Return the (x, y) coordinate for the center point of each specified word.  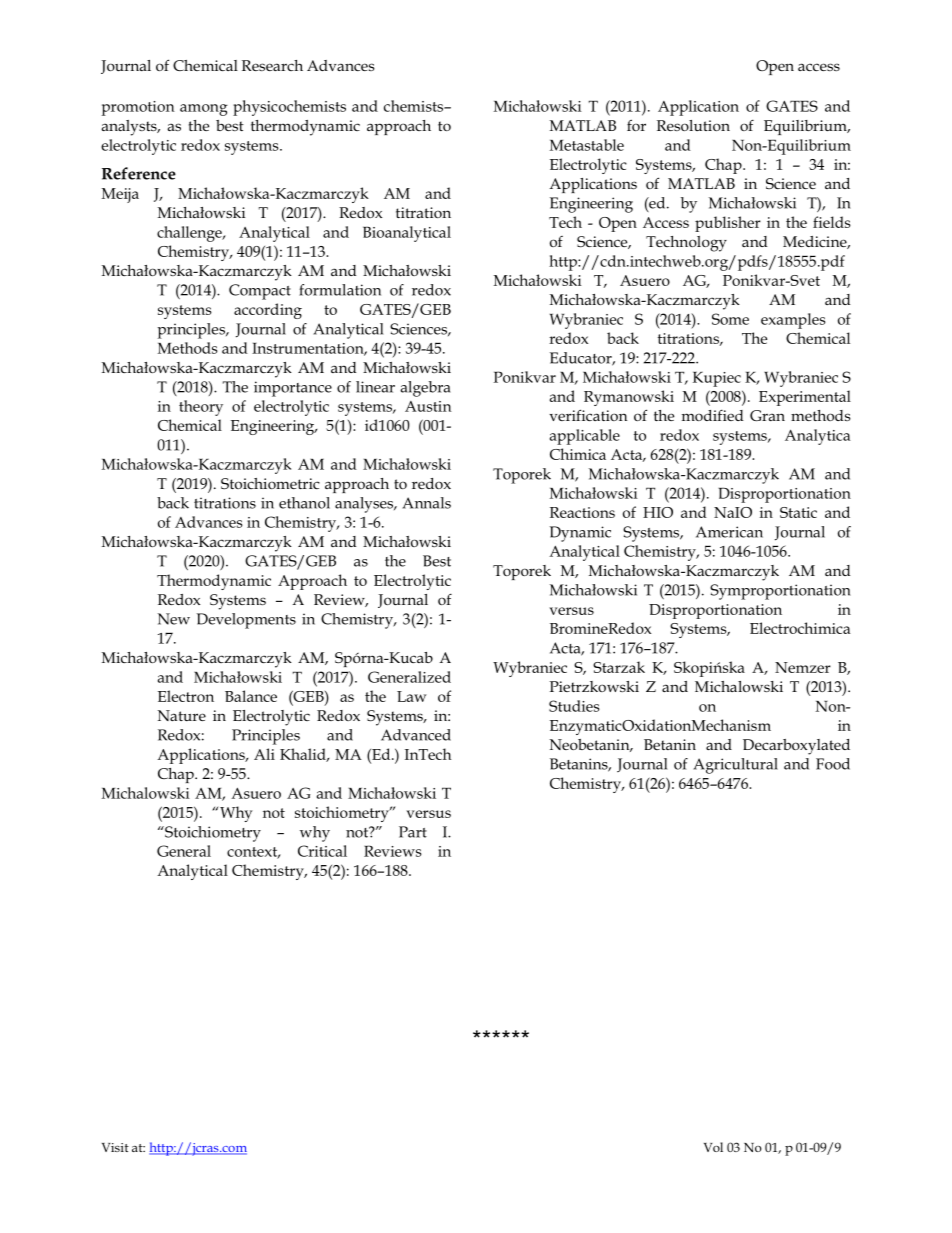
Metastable (587, 145)
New (174, 619)
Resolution (693, 125)
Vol (713, 1147)
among (204, 110)
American (729, 532)
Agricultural (735, 766)
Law (412, 696)
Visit (115, 1147)
